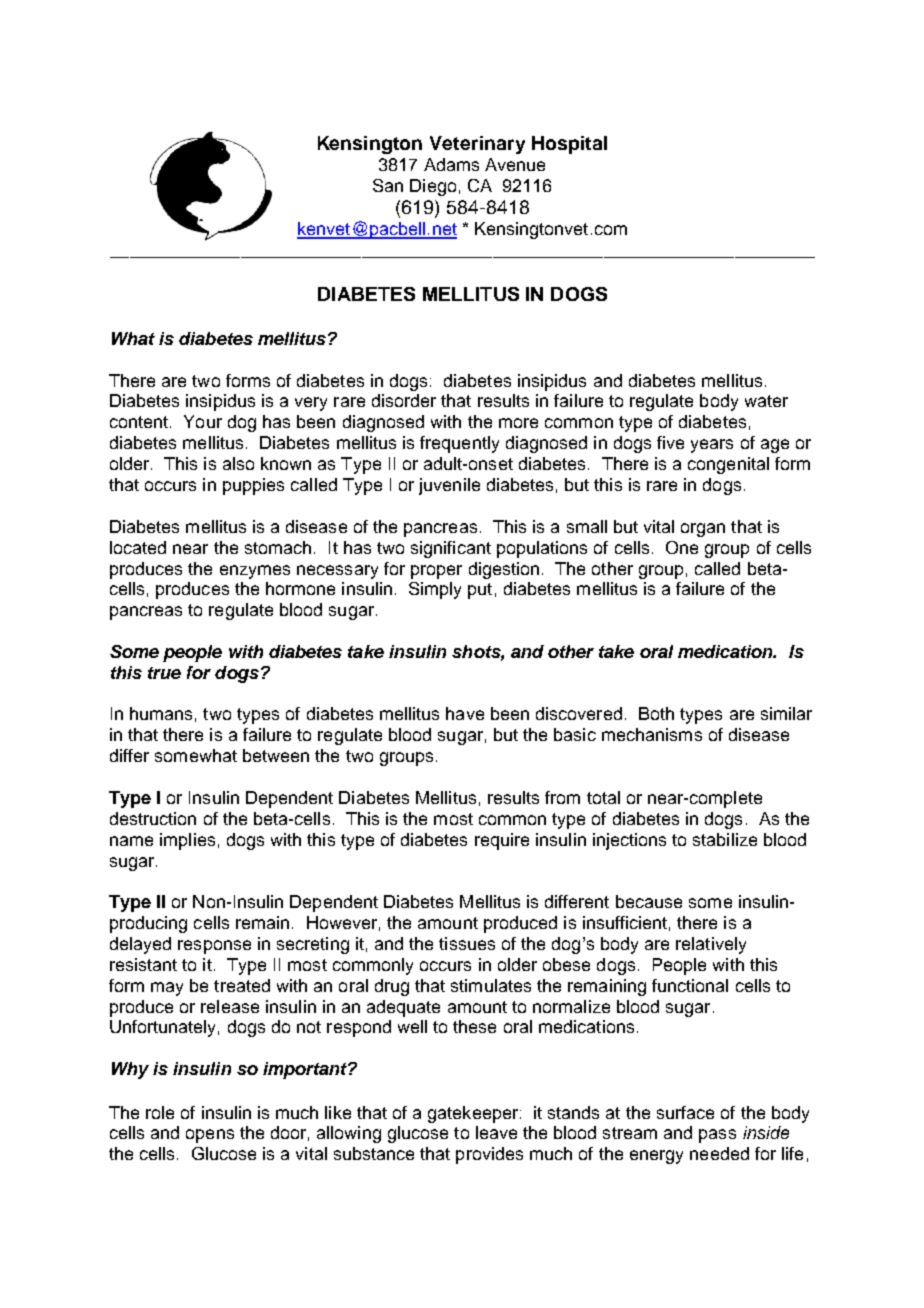 This screenshot has width=924, height=1308. I want to click on frequently, so click(459, 444).
